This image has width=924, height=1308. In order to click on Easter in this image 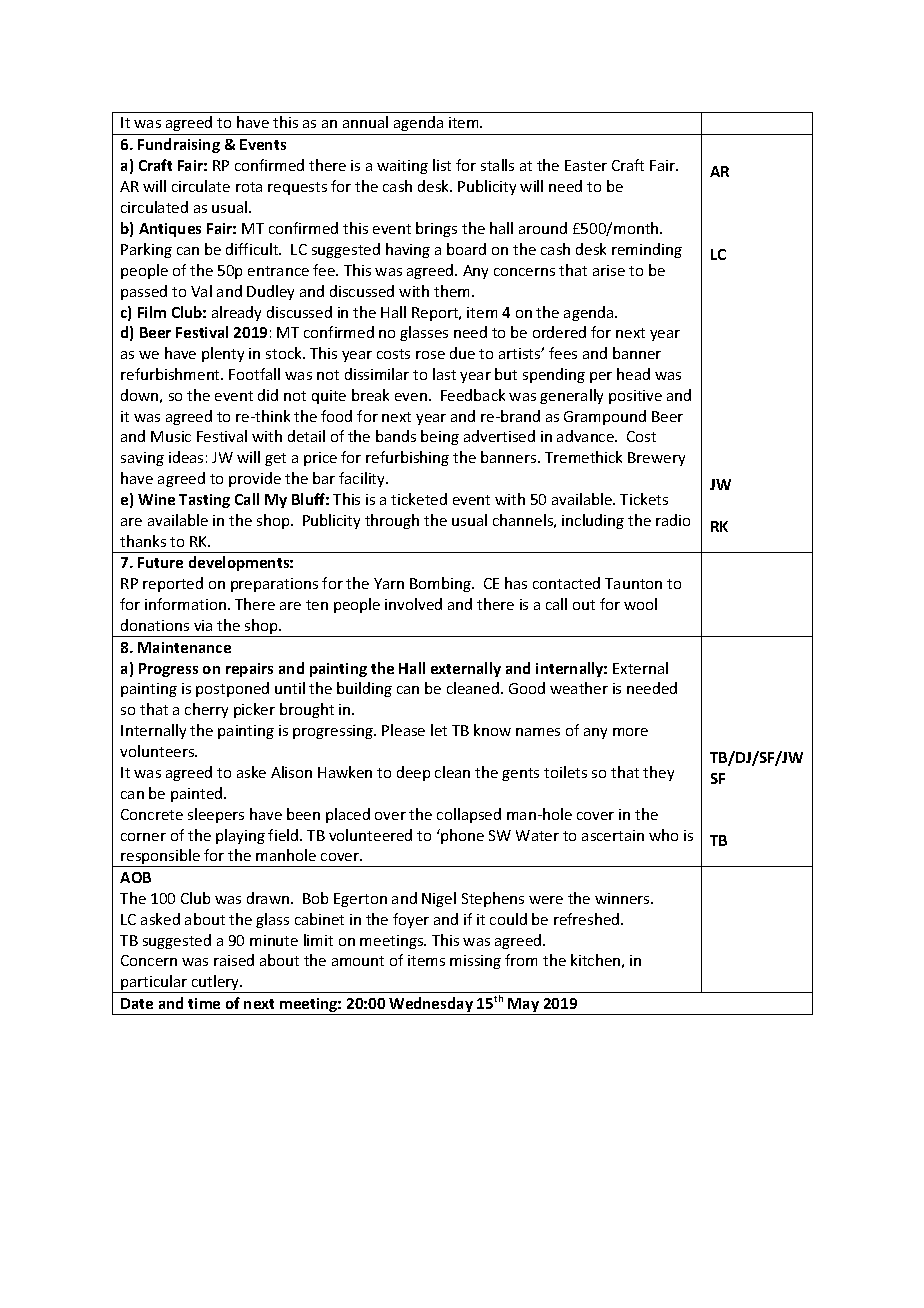, I will do `click(586, 165)`.
